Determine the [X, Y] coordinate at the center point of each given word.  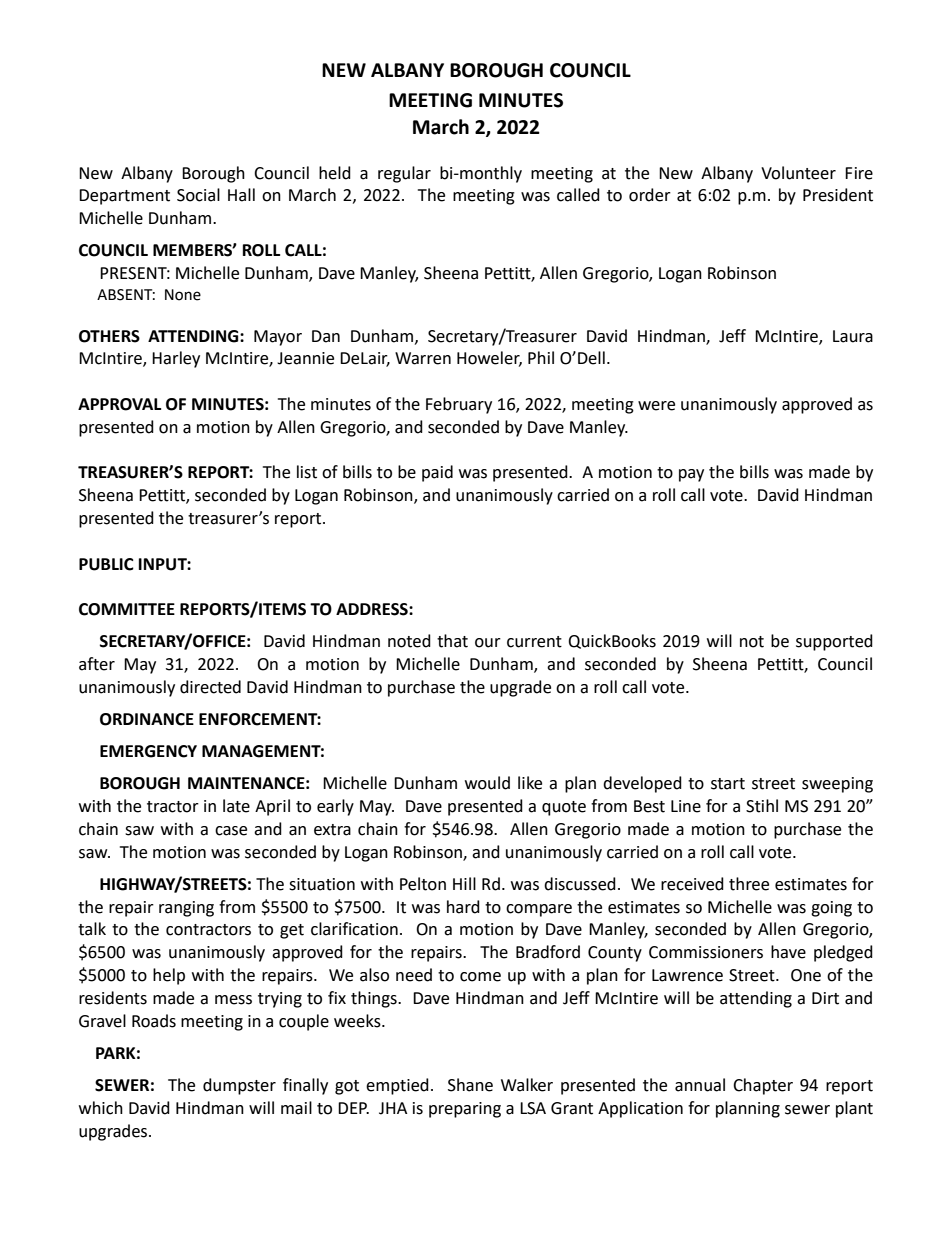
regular [404, 174]
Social [198, 195]
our [488, 643]
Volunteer [798, 173]
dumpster [239, 1086]
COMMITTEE [127, 609]
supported [834, 642]
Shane [470, 1085]
